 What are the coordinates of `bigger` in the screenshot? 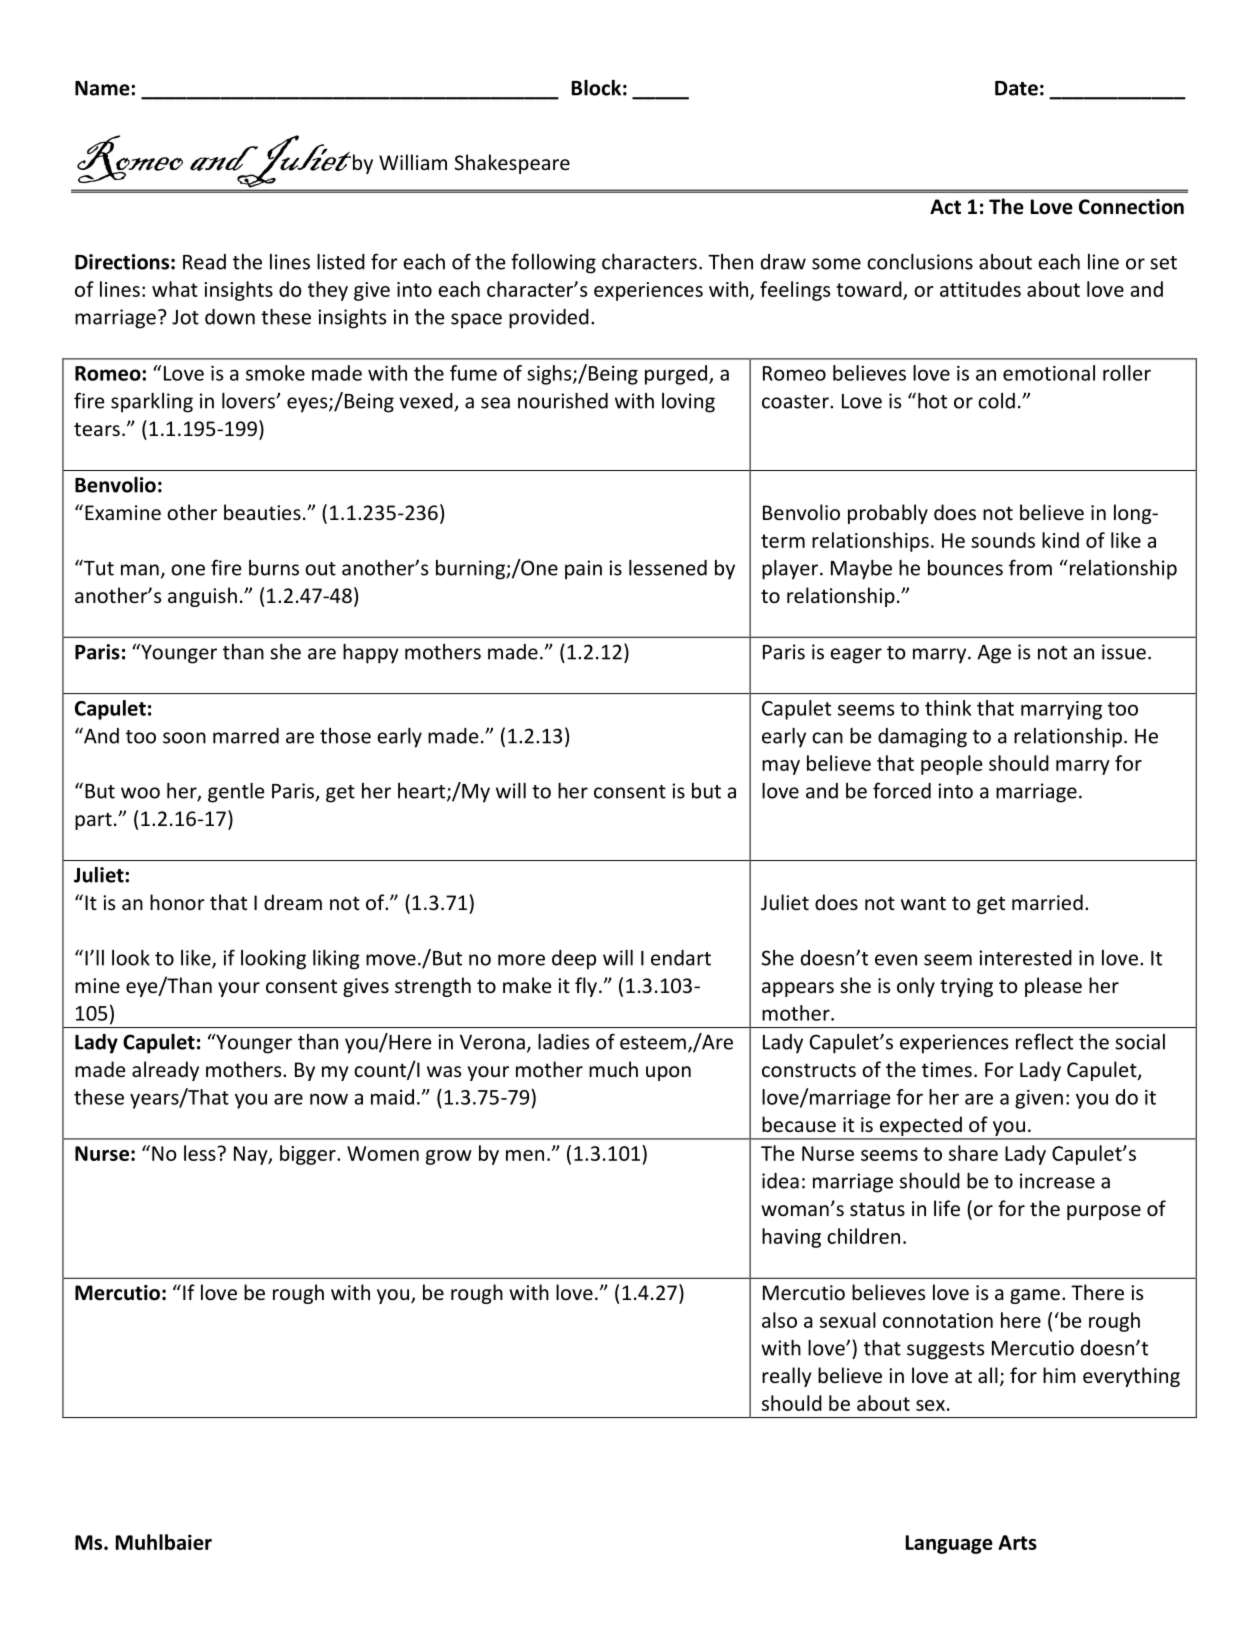 It's located at (309, 1155).
